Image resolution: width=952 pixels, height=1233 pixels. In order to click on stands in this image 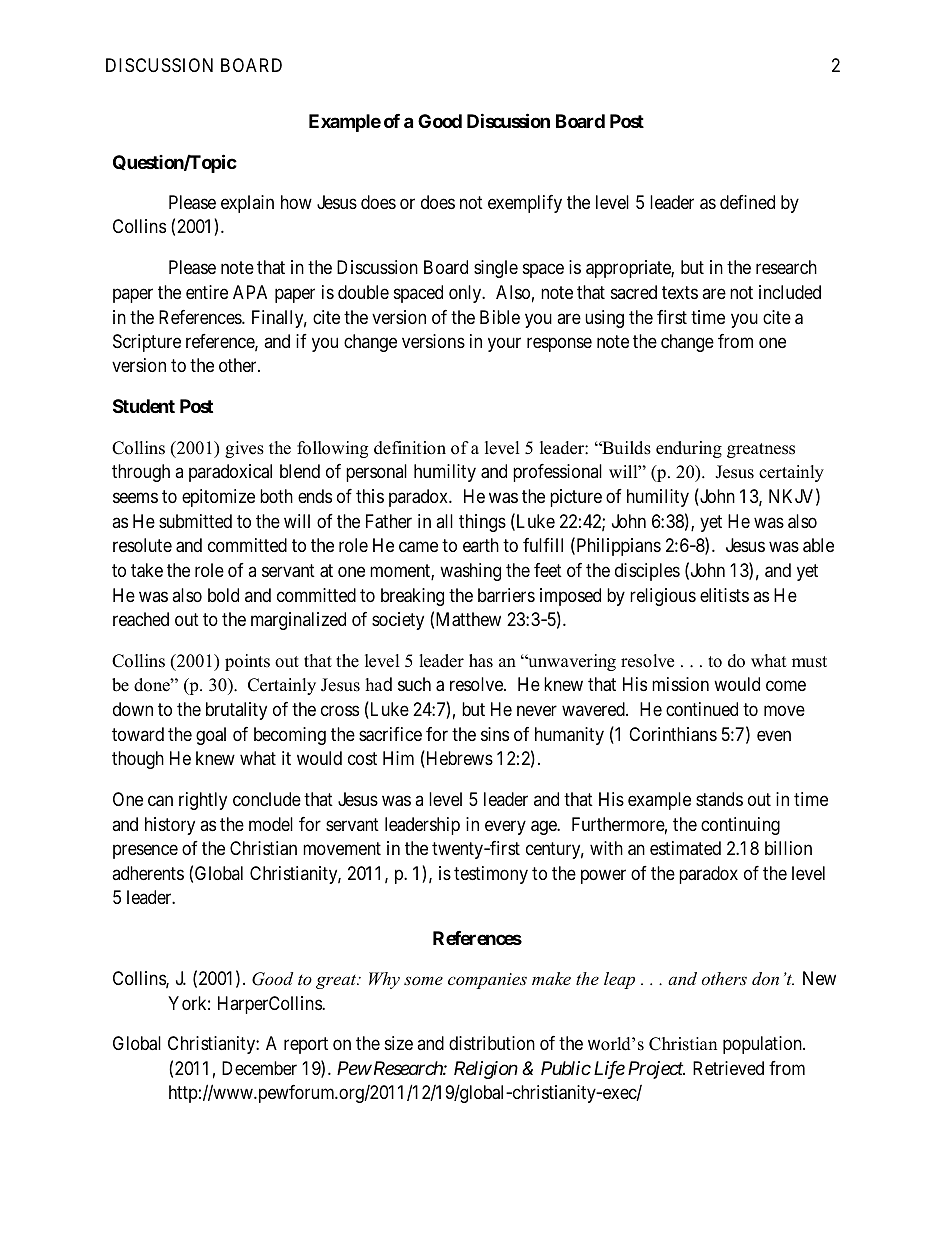, I will do `click(719, 799)`.
